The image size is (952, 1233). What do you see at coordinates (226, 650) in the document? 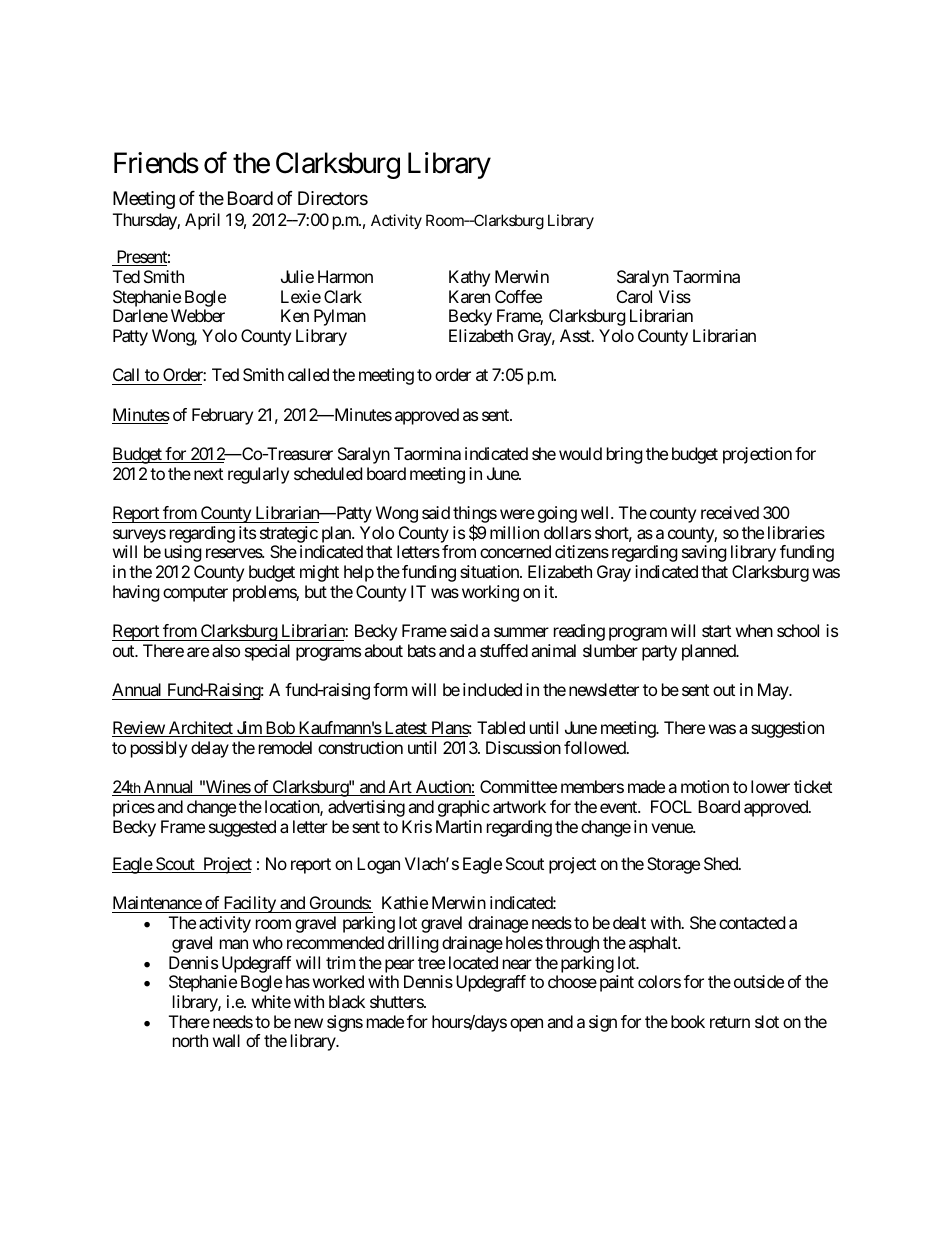
I see `also` at bounding box center [226, 650].
